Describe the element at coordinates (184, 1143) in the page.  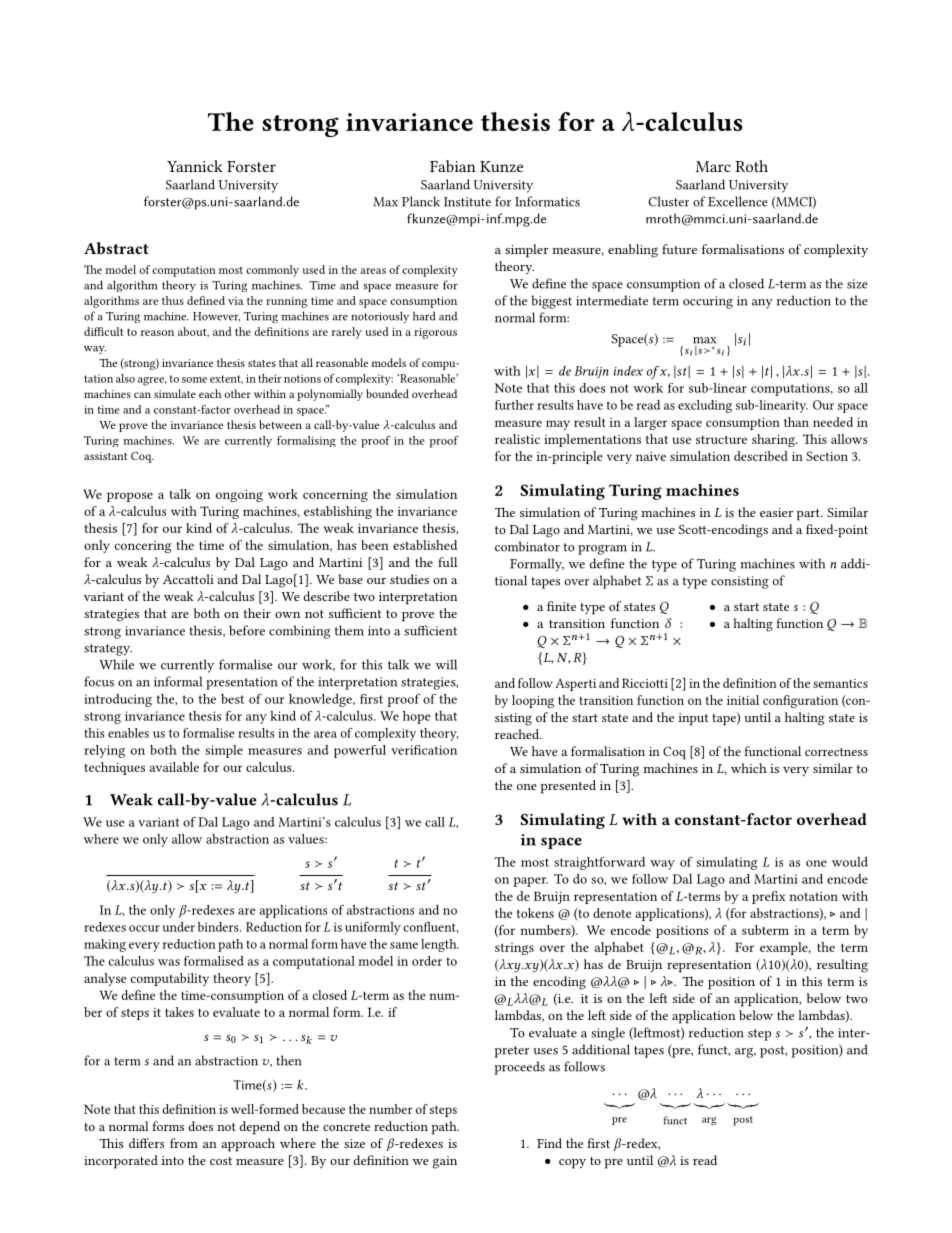
I see `from` at that location.
